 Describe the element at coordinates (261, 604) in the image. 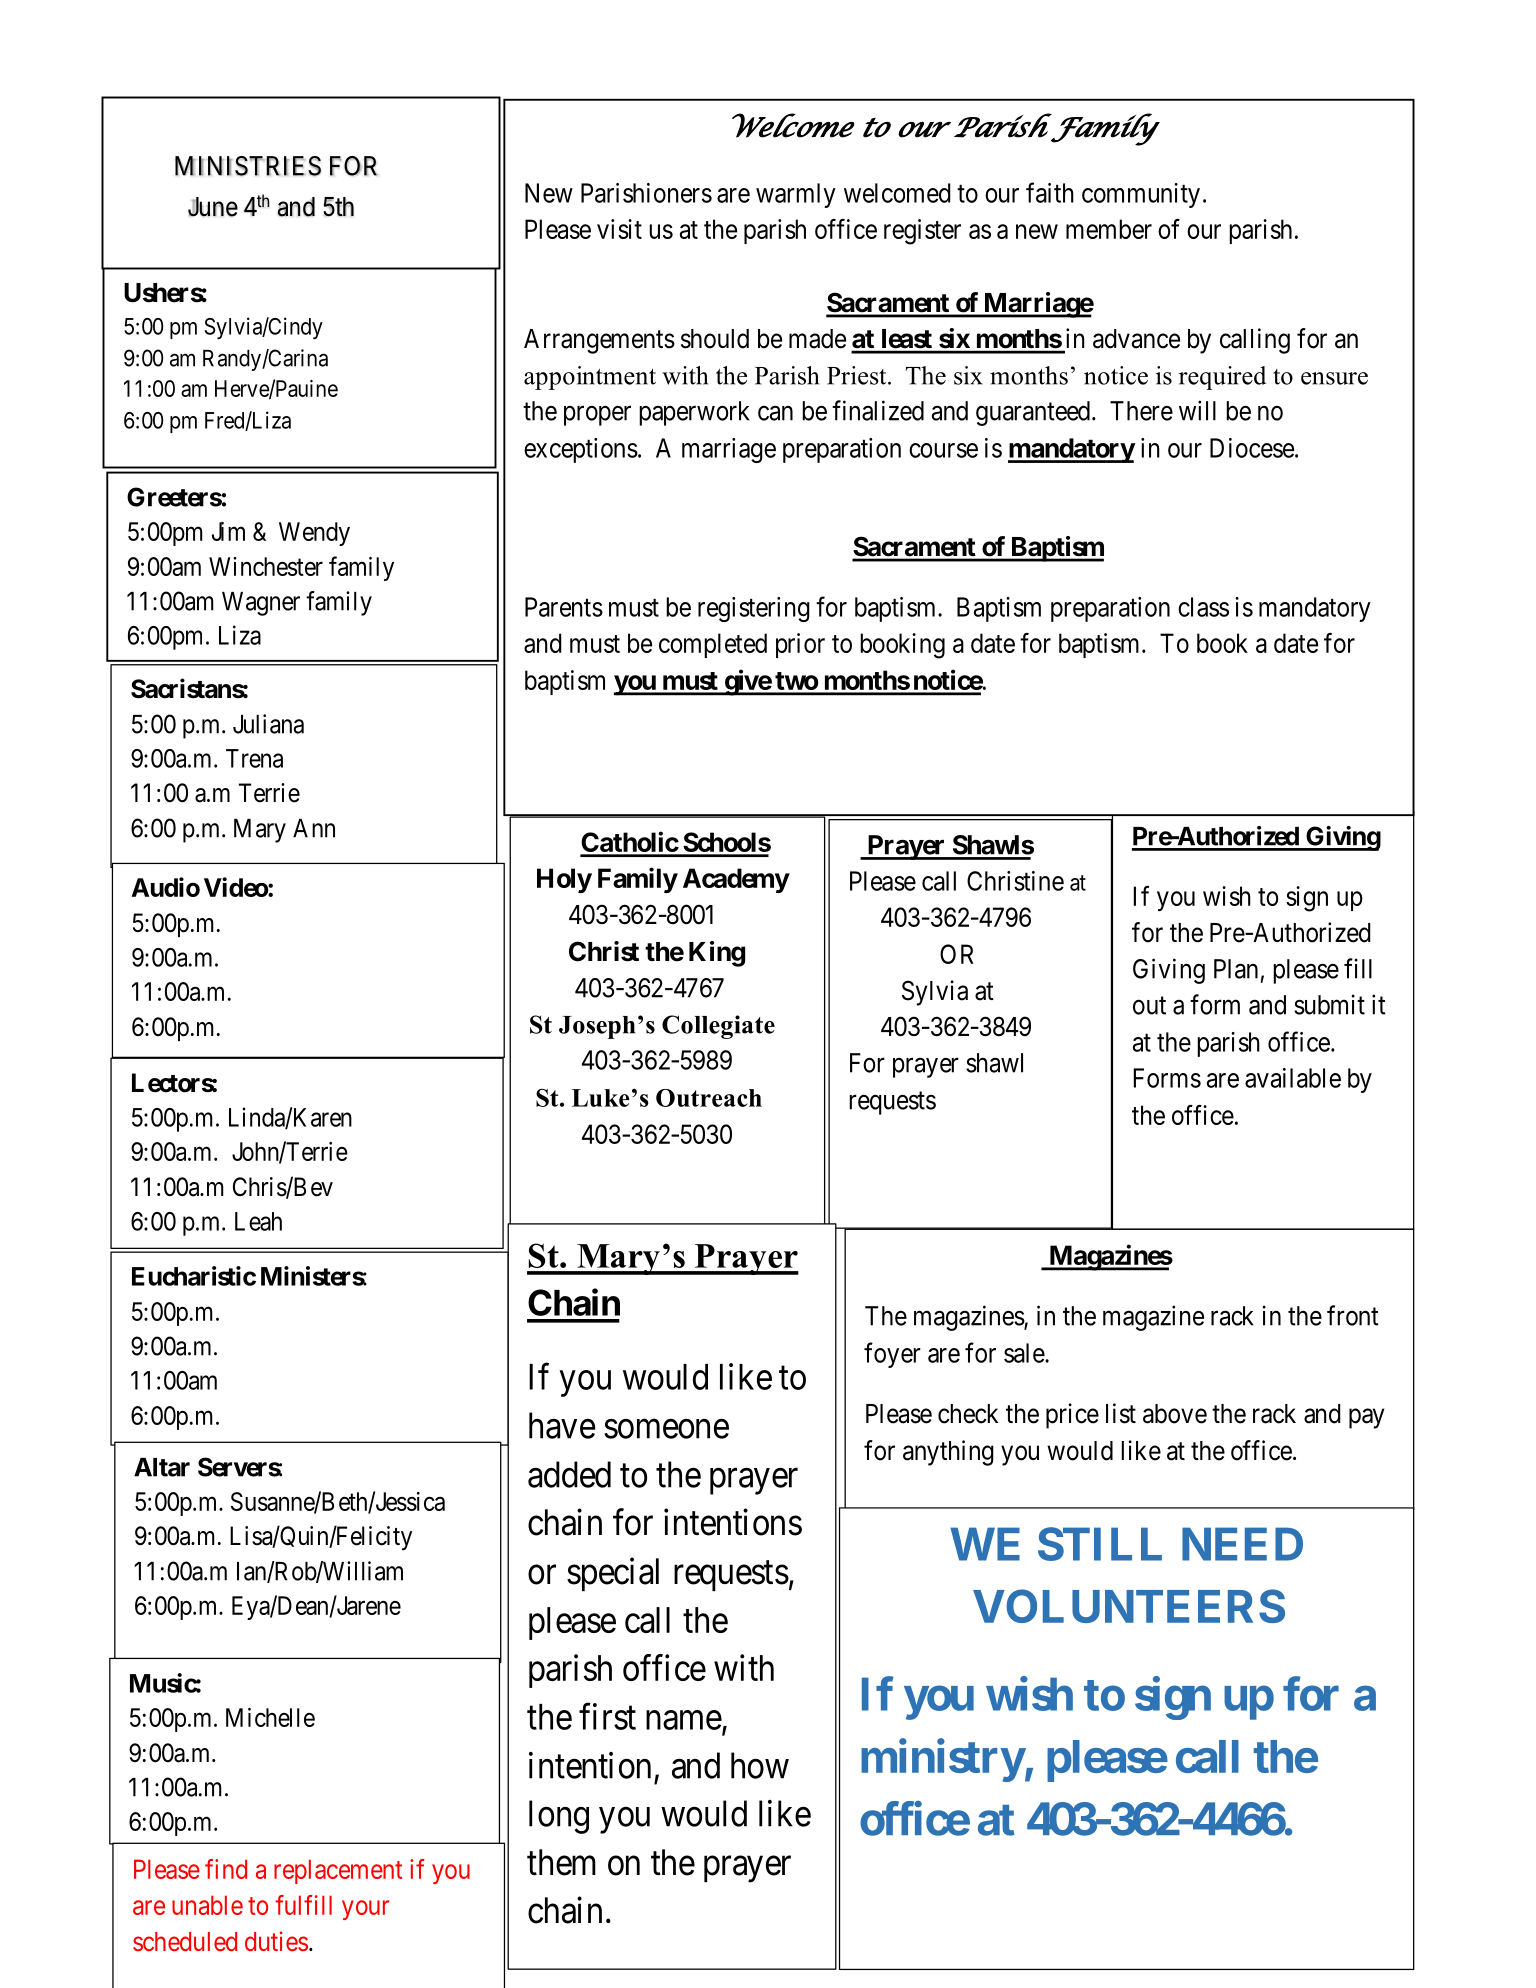

I see `Wagner` at that location.
